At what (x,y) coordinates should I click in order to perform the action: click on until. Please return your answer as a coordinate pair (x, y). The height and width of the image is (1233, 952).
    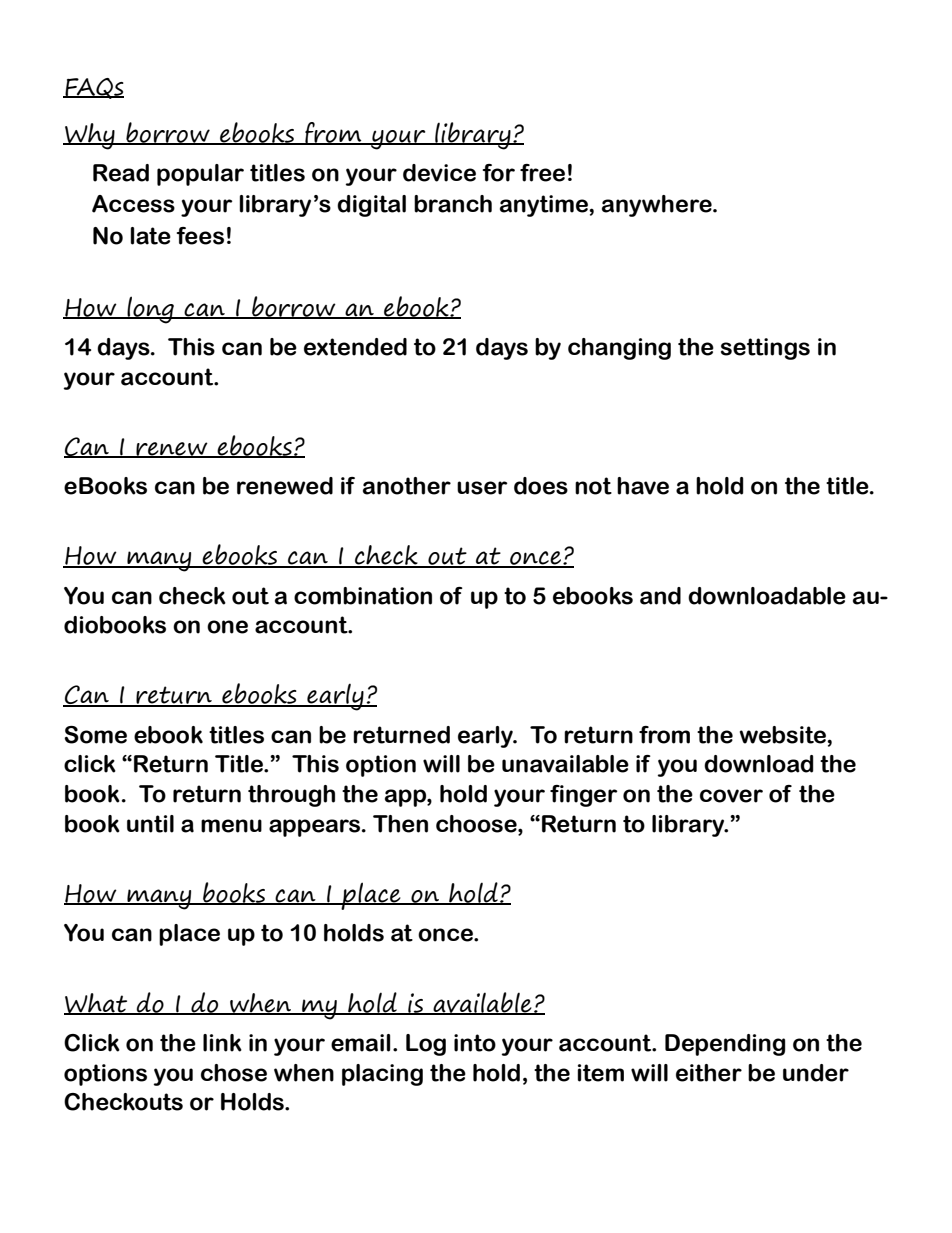
    Looking at the image, I should click on (150, 824).
